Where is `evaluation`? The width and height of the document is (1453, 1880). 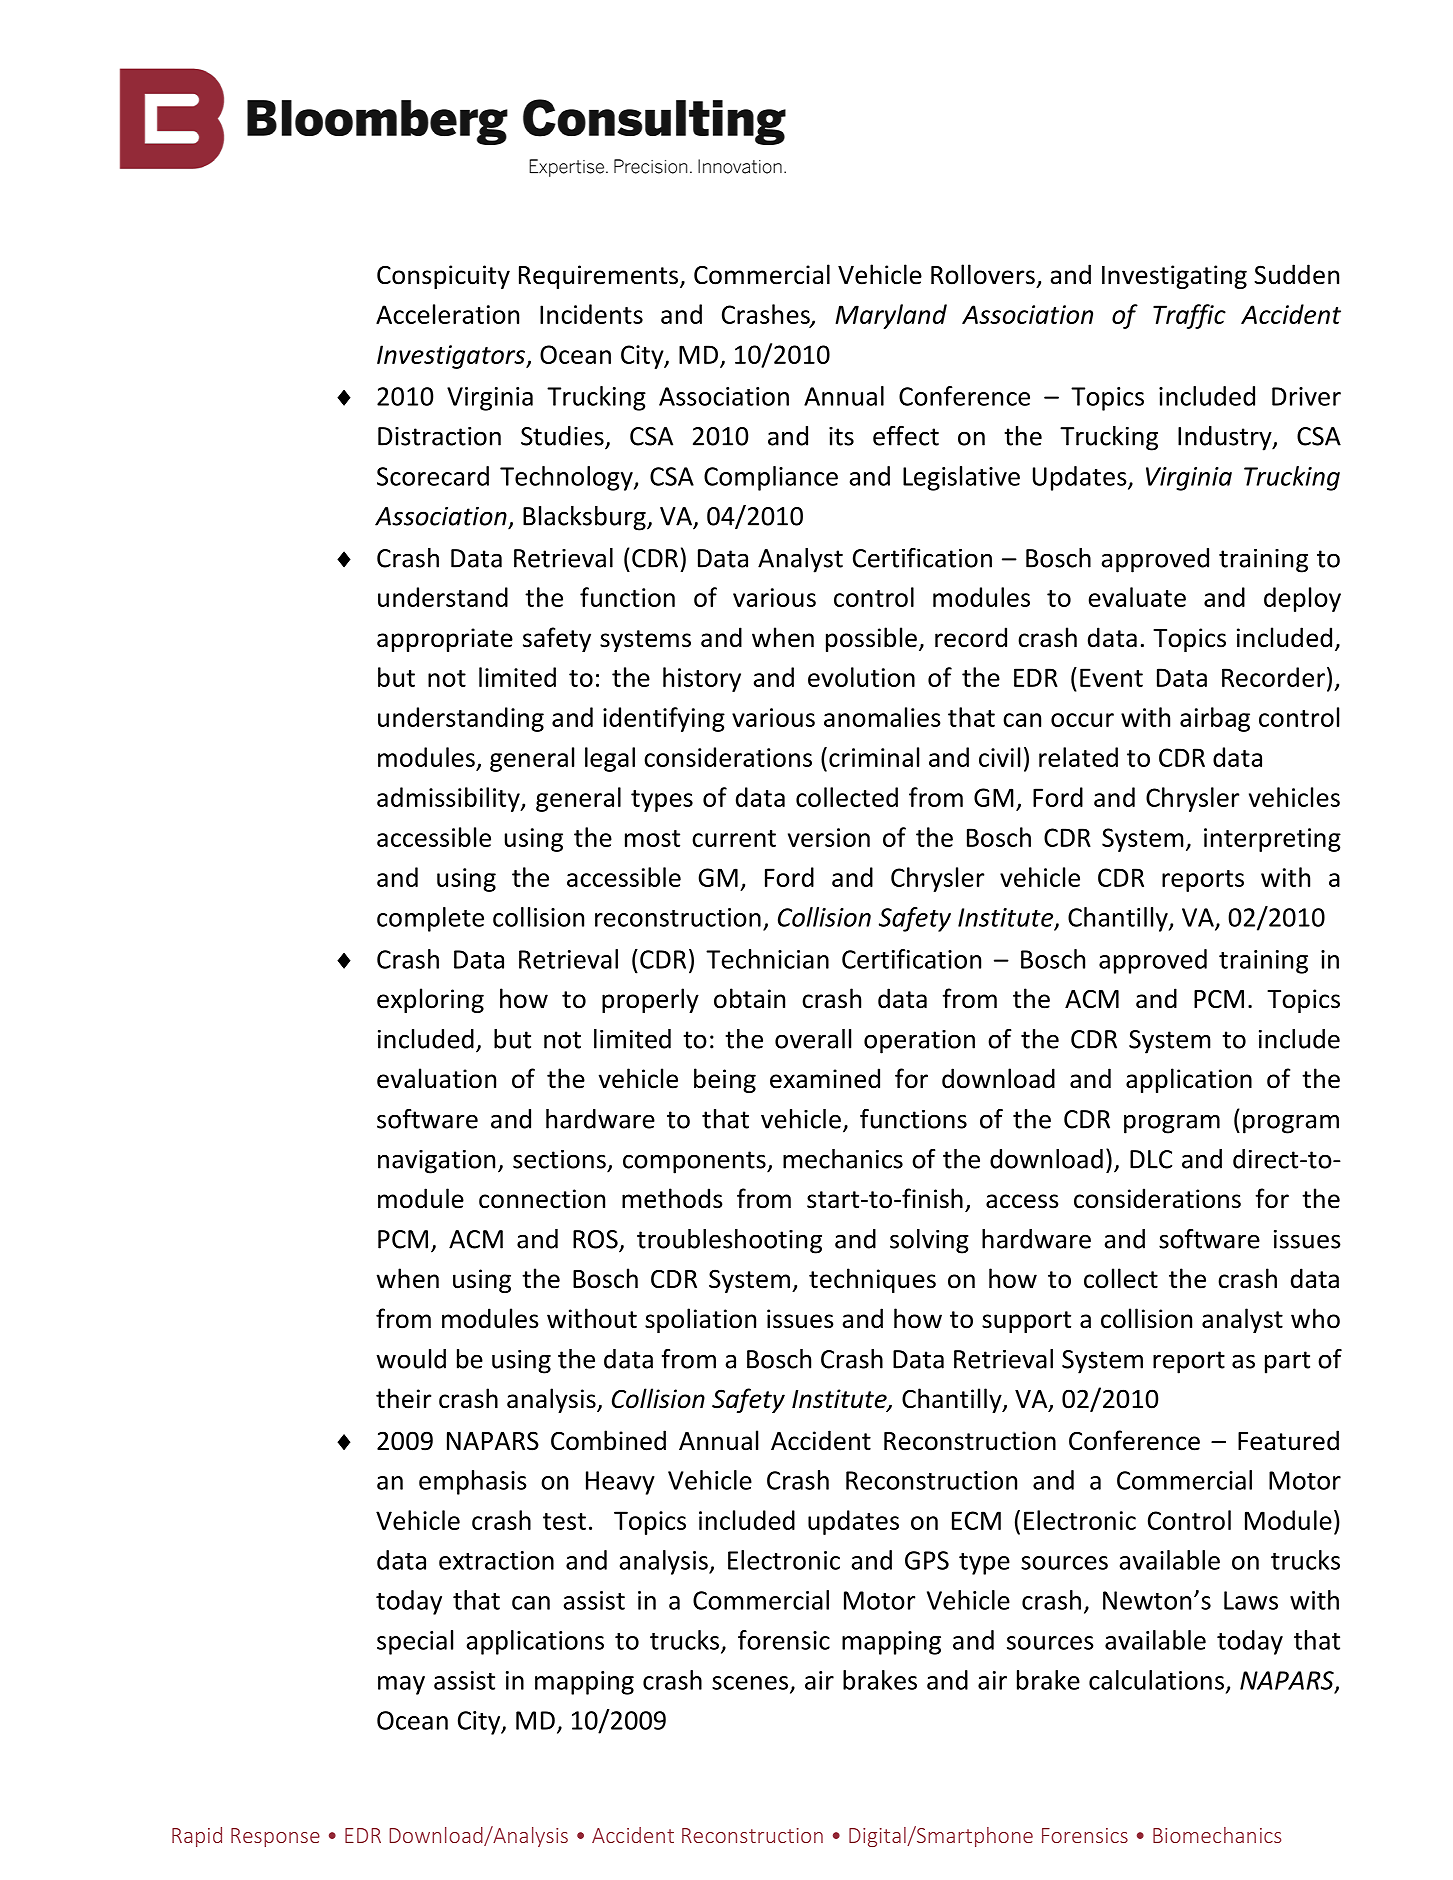
evaluation is located at coordinates (436, 1078).
